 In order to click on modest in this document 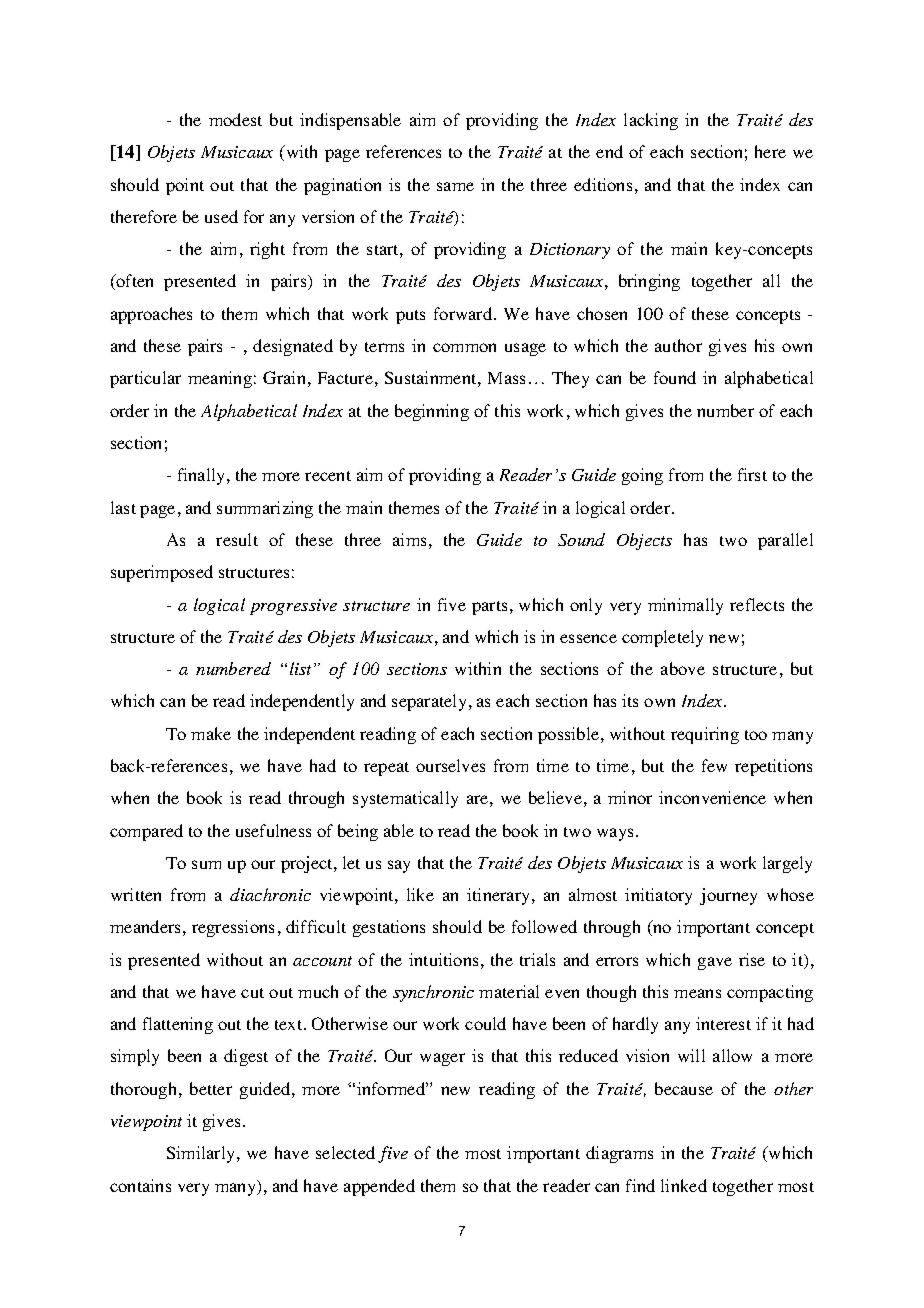, I will do `click(235, 119)`.
